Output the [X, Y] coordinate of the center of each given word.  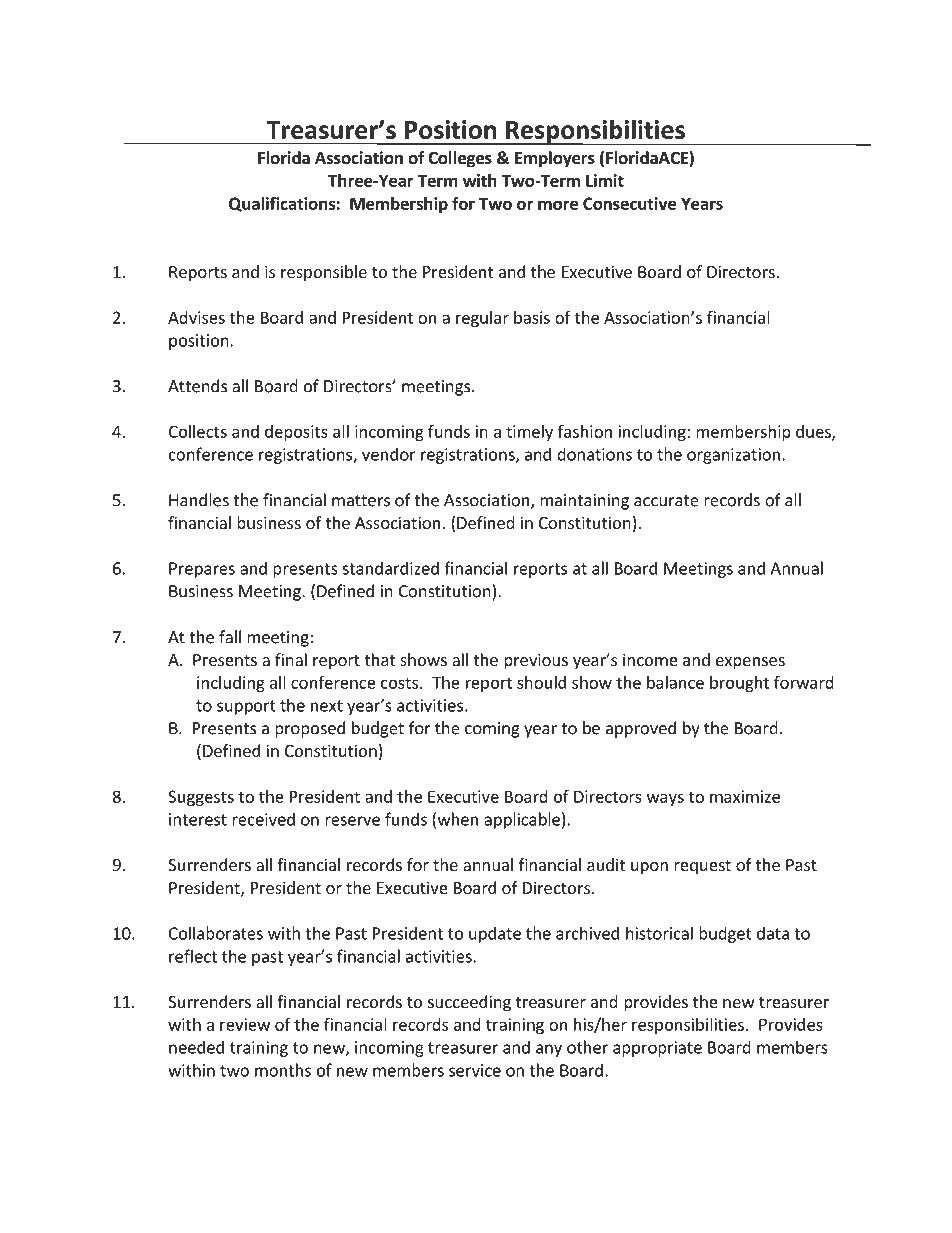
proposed [310, 729]
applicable [522, 820]
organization [733, 456]
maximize [745, 796]
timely [529, 433]
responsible [324, 273]
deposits [296, 433]
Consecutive [629, 203]
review [245, 1024]
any [549, 1050]
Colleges [460, 159]
